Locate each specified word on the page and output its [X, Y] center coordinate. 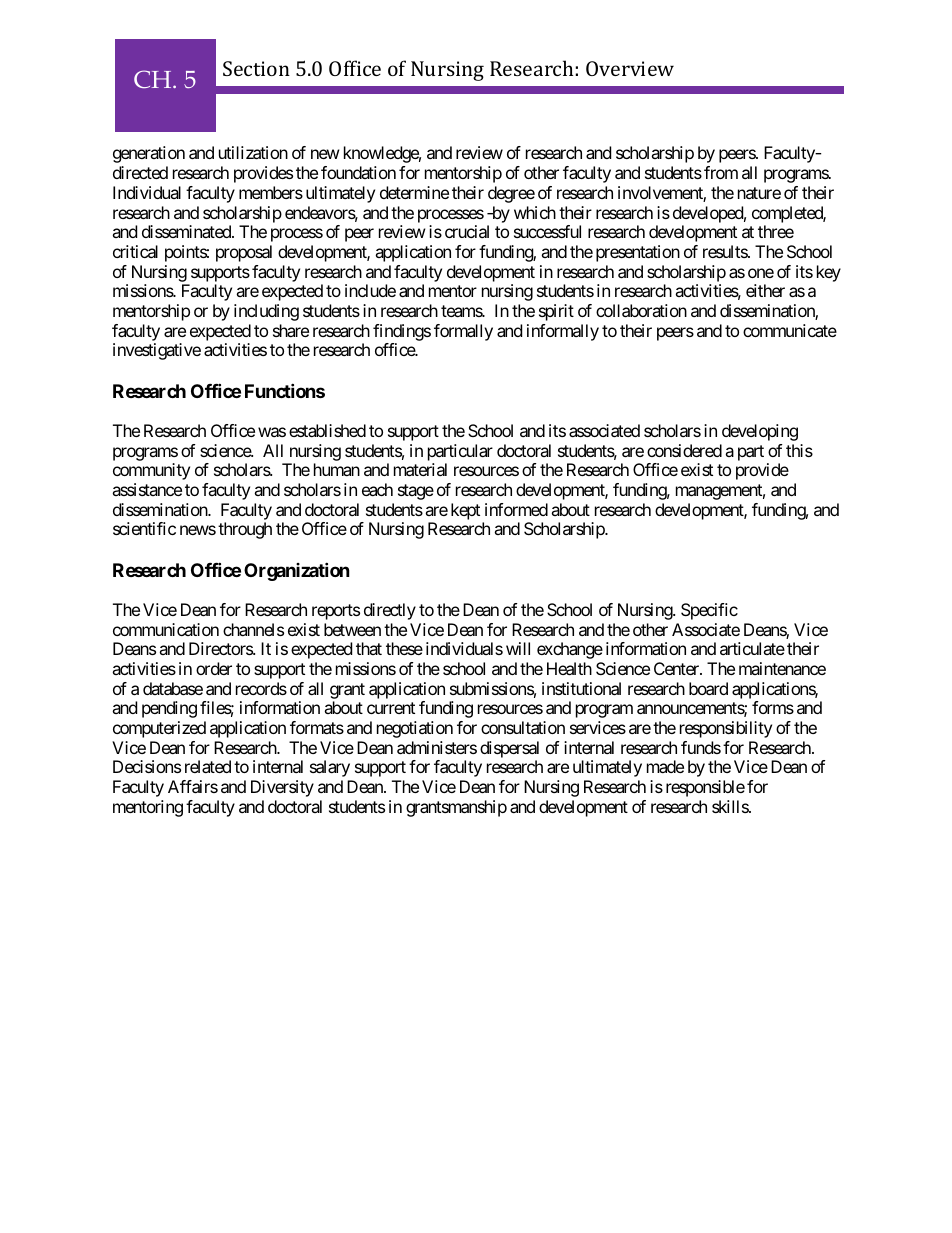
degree [511, 194]
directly [390, 611]
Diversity [282, 788]
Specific [709, 611]
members [271, 192]
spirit [556, 312]
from [721, 172]
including [266, 312]
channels [253, 629]
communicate [790, 330]
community [151, 471]
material [420, 469]
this [799, 450]
